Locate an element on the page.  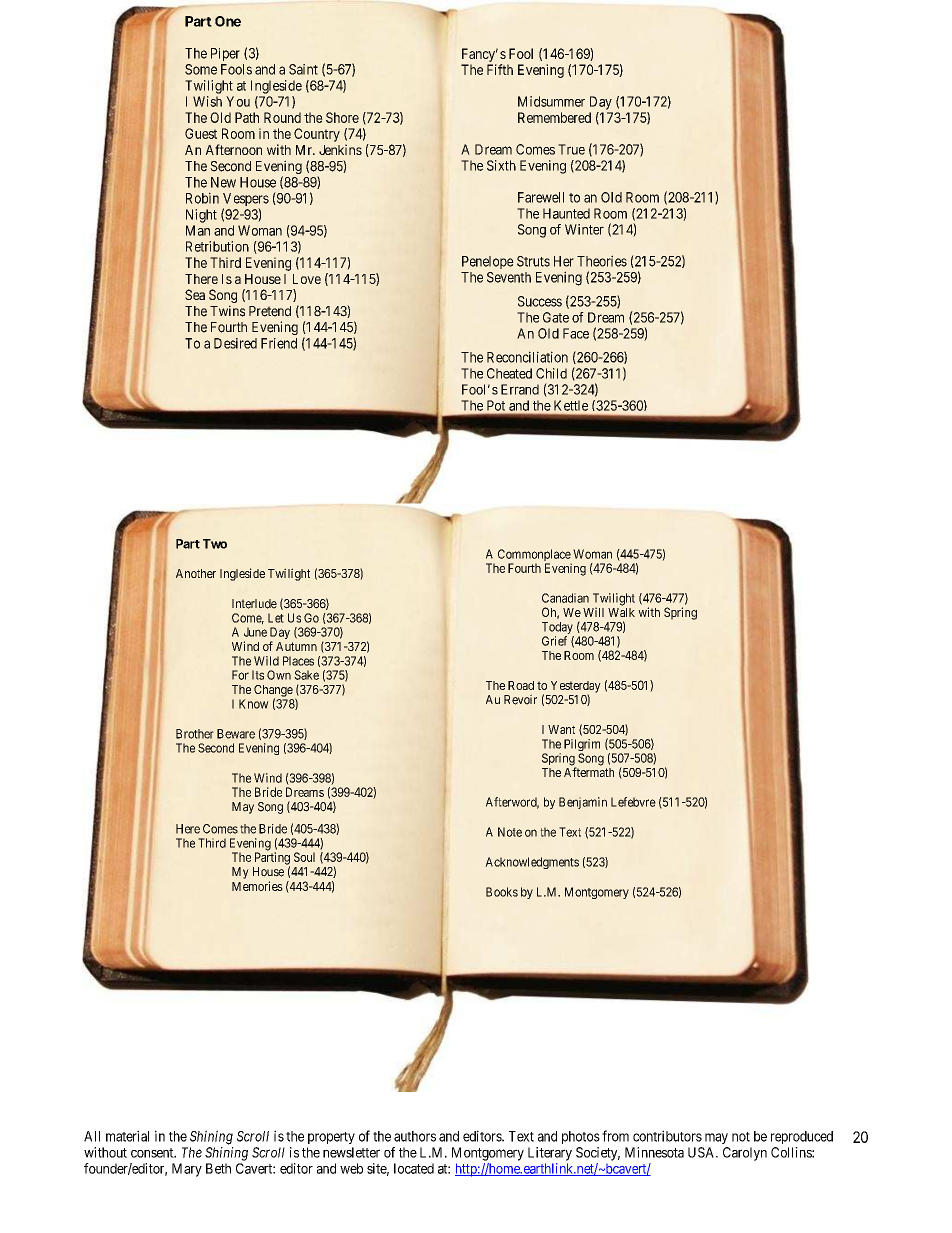
Walk is located at coordinates (621, 612).
